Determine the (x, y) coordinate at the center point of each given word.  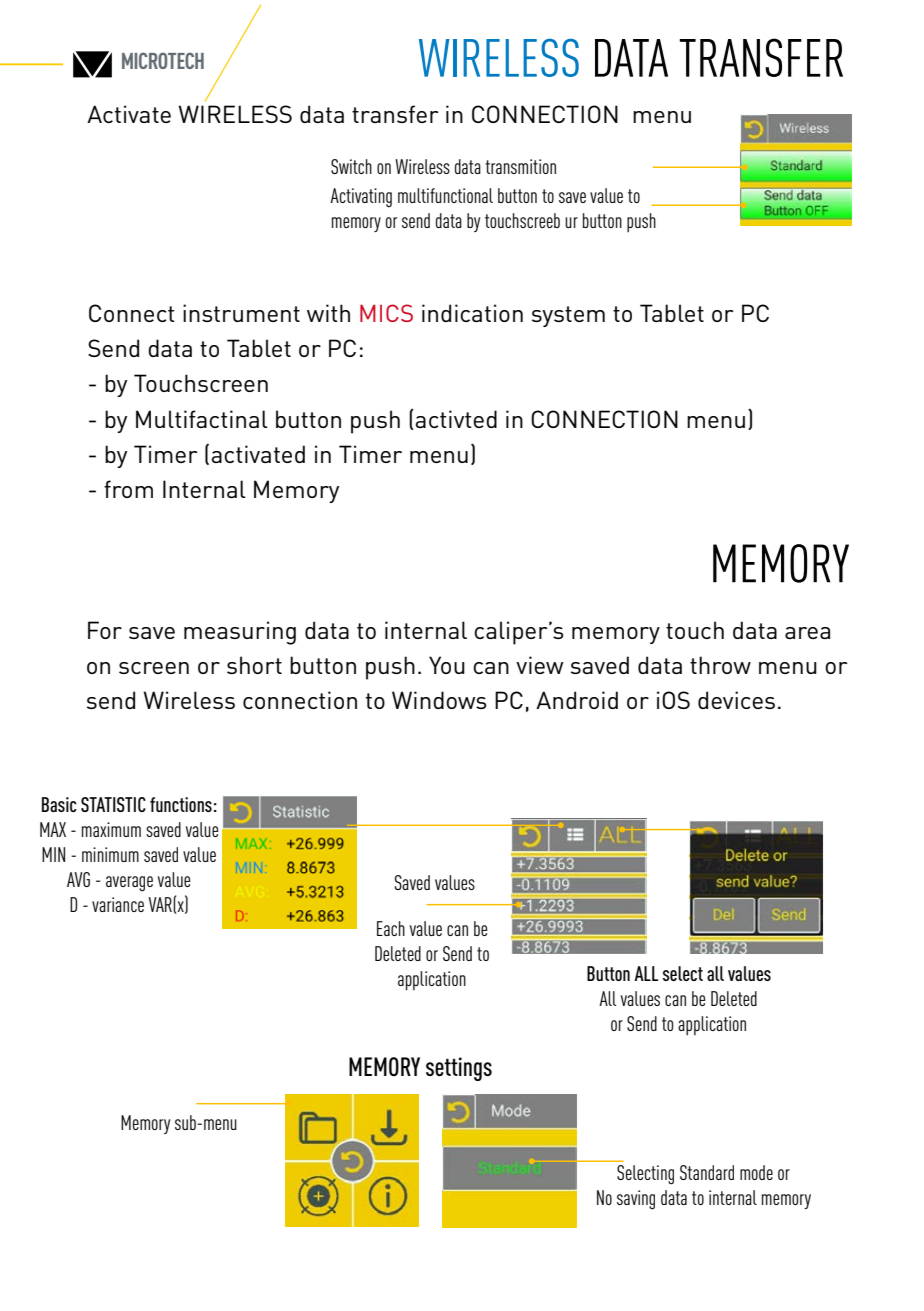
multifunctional (445, 195)
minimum (110, 854)
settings (459, 1069)
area (807, 633)
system (568, 316)
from (128, 489)
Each (391, 928)
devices (736, 700)
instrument (241, 313)
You (447, 665)
